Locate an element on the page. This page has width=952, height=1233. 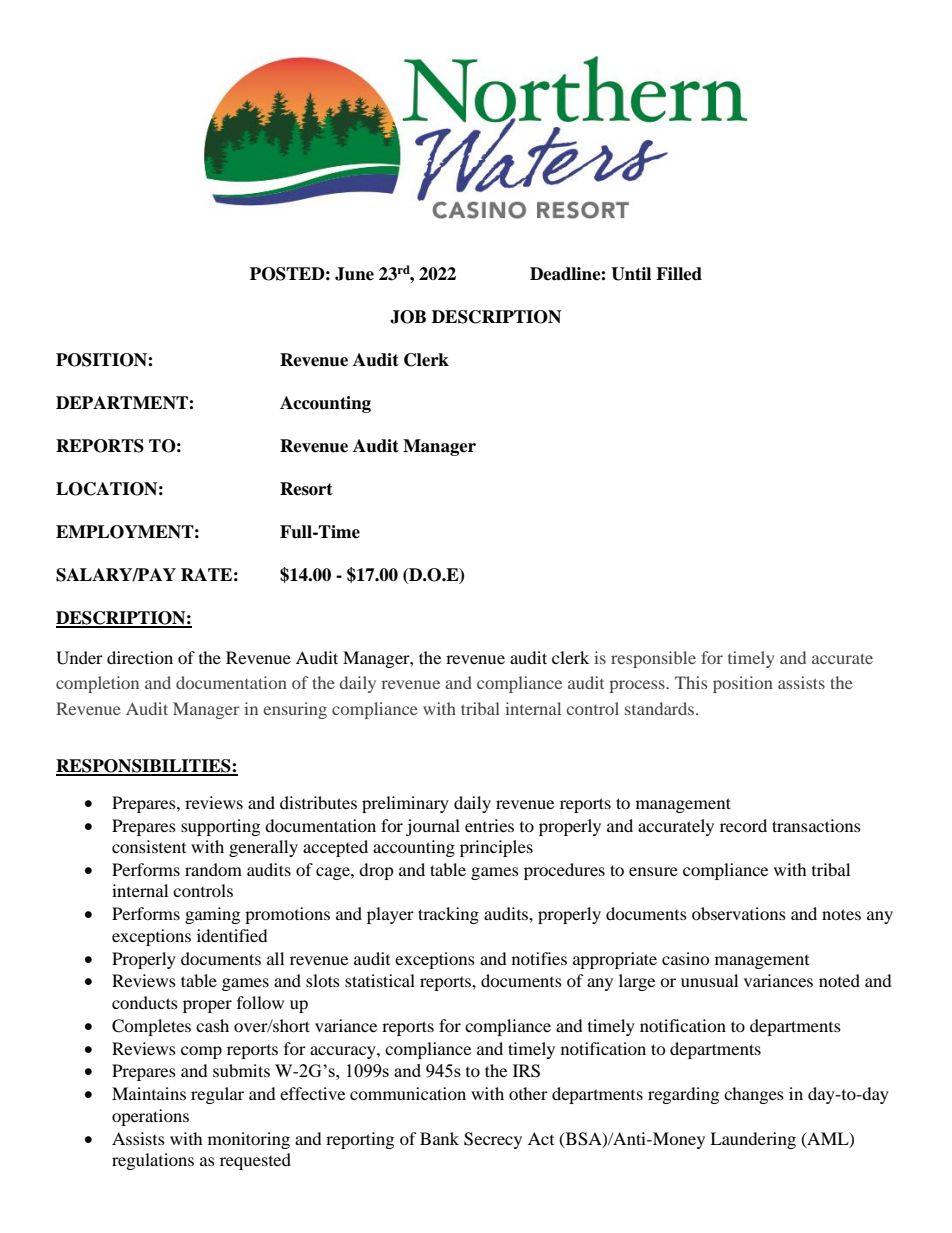
This is located at coordinates (691, 682).
